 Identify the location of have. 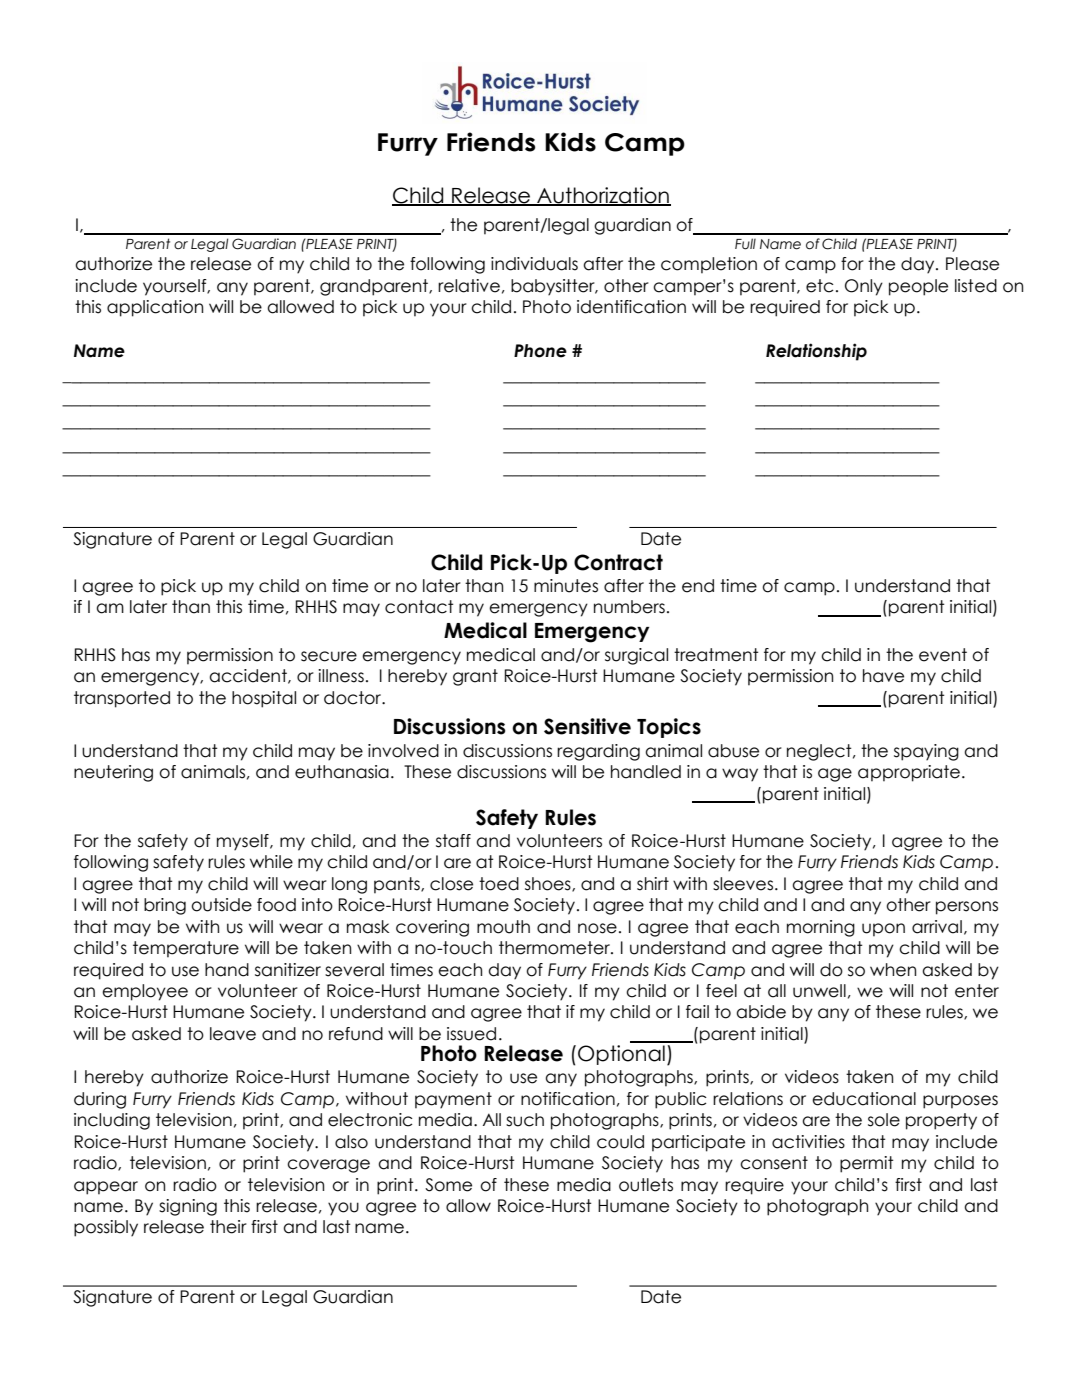
(883, 676).
